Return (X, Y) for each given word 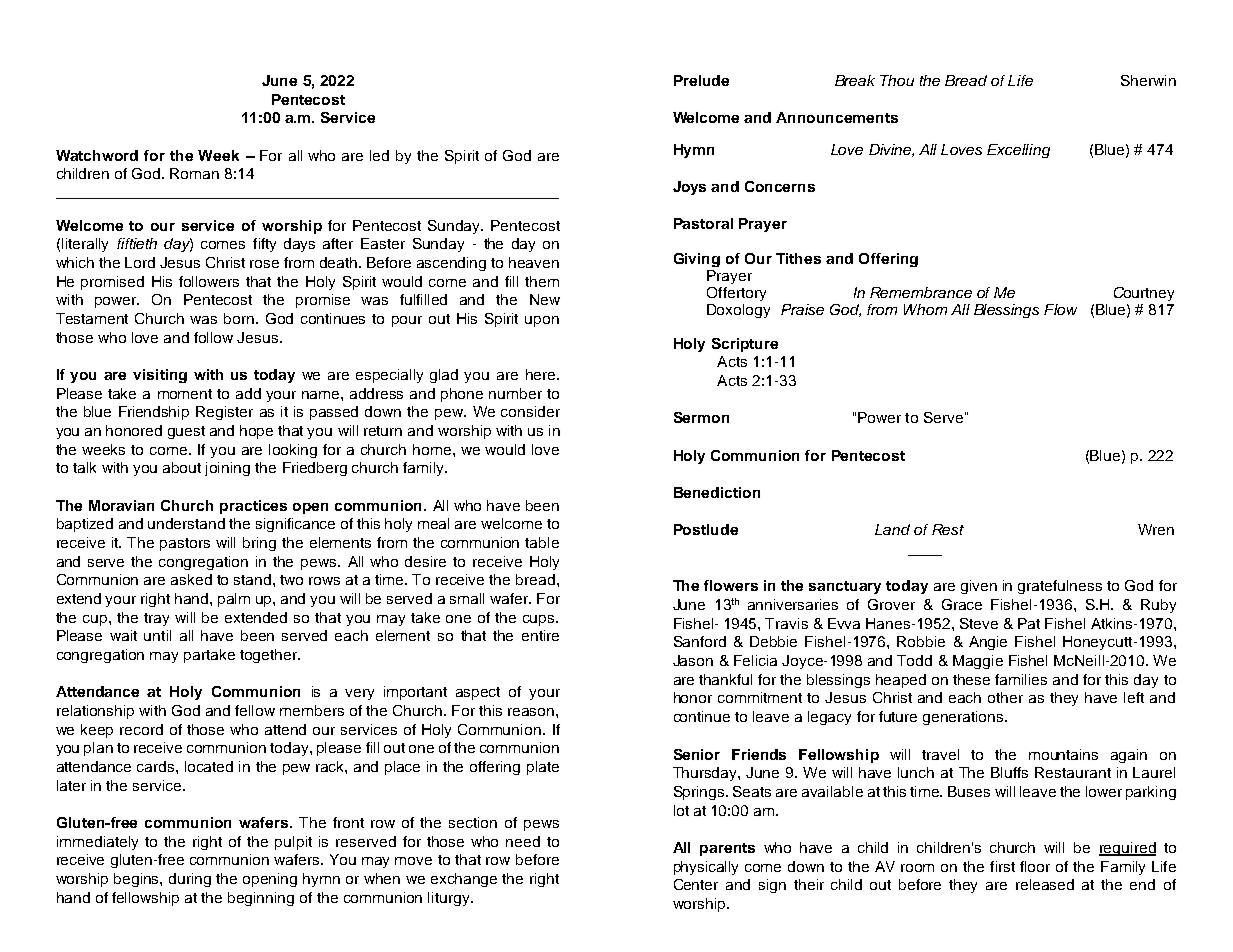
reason (532, 712)
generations (964, 718)
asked (191, 579)
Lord (140, 262)
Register (224, 413)
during (190, 880)
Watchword (97, 155)
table (542, 542)
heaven (534, 262)
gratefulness (1060, 587)
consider (530, 411)
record (141, 729)
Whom (925, 309)
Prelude (701, 80)
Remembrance (921, 292)
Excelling (1018, 151)
